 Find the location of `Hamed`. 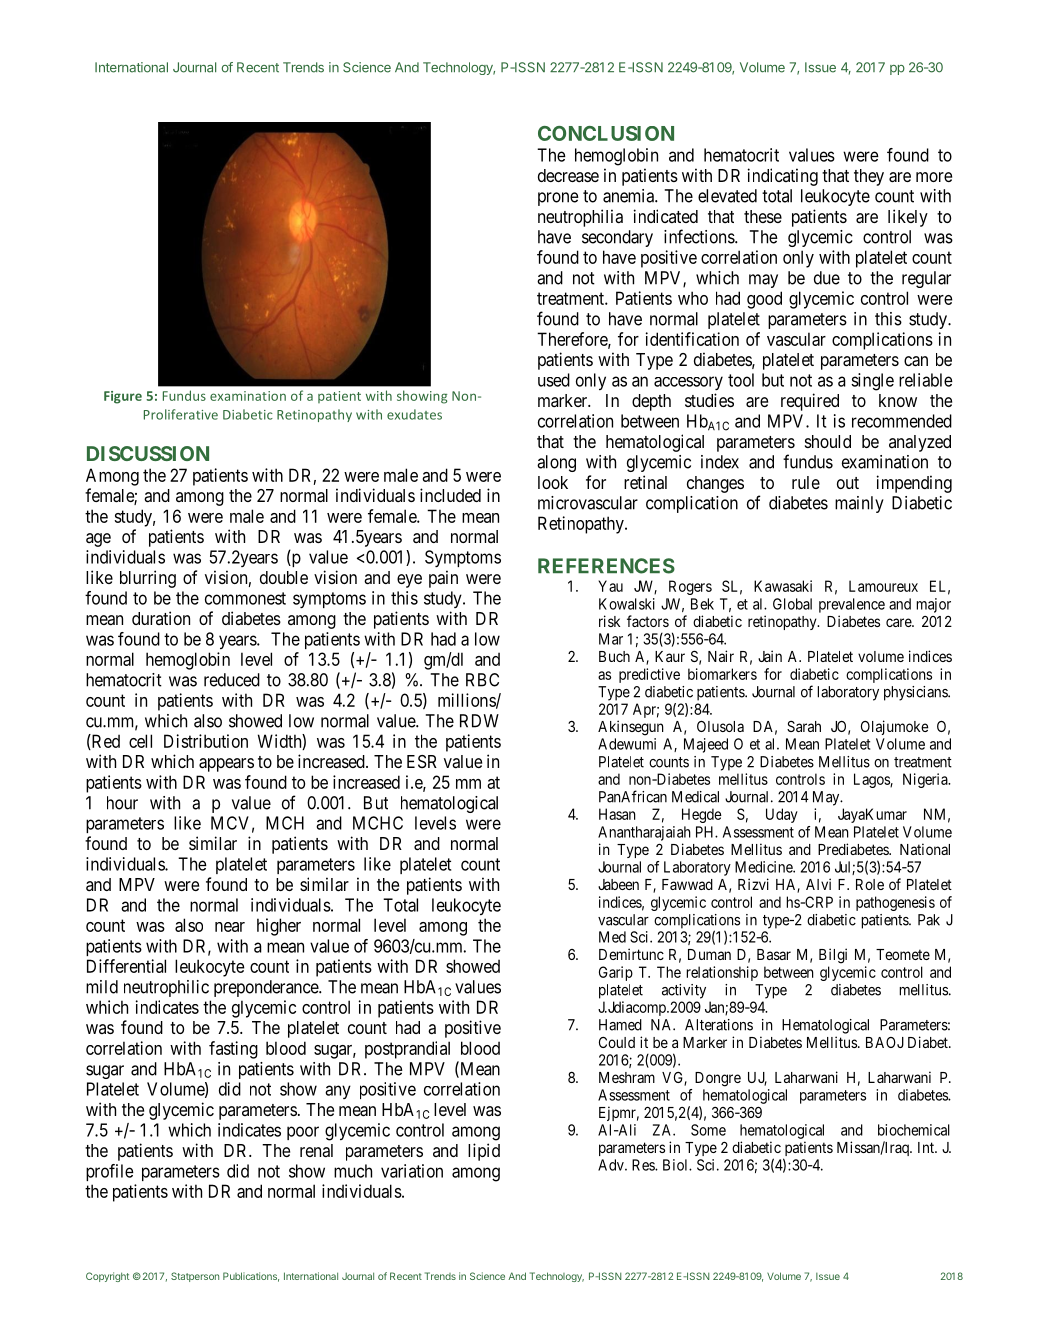

Hamed is located at coordinates (620, 1025).
